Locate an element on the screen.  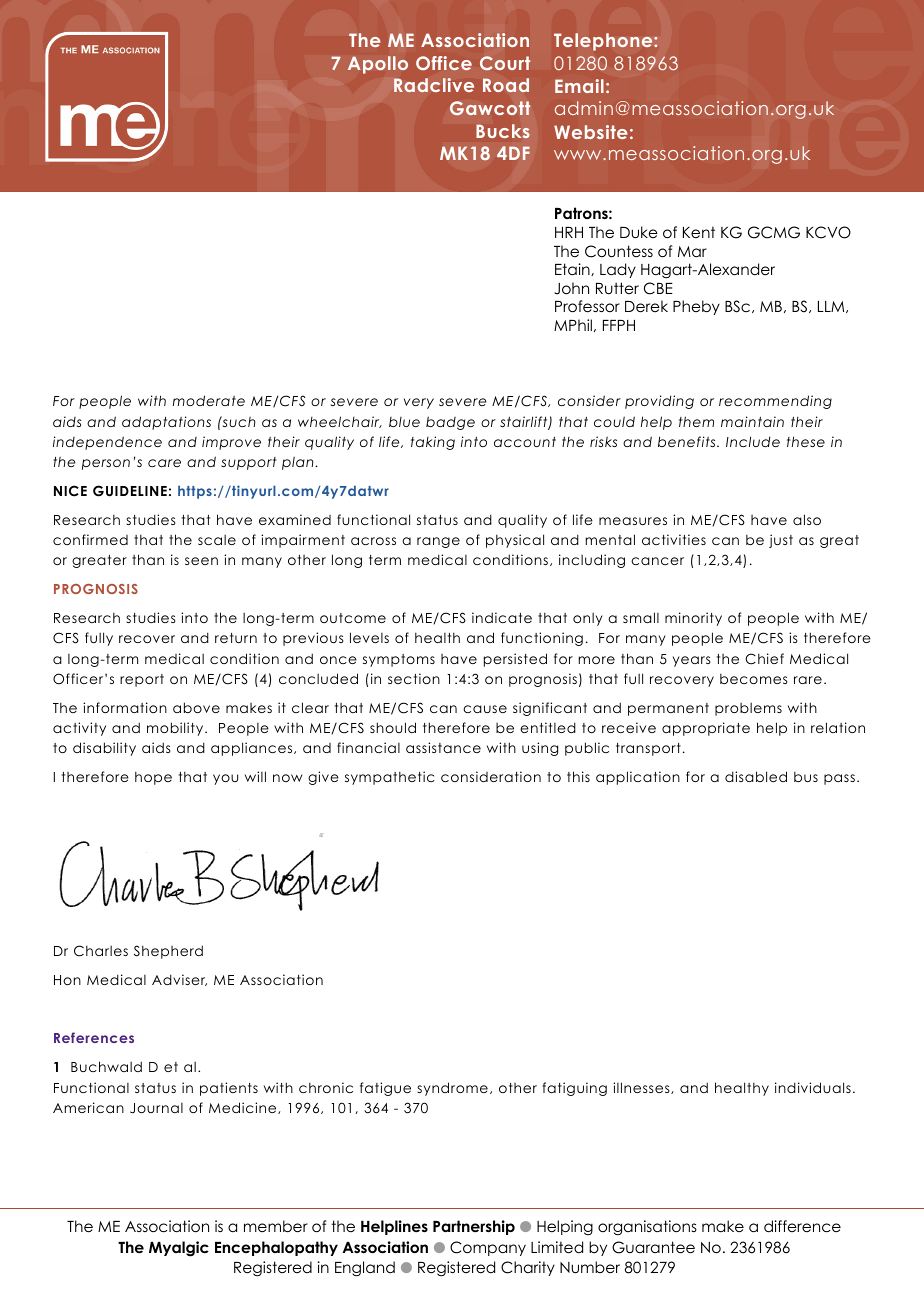
Road is located at coordinates (506, 85).
